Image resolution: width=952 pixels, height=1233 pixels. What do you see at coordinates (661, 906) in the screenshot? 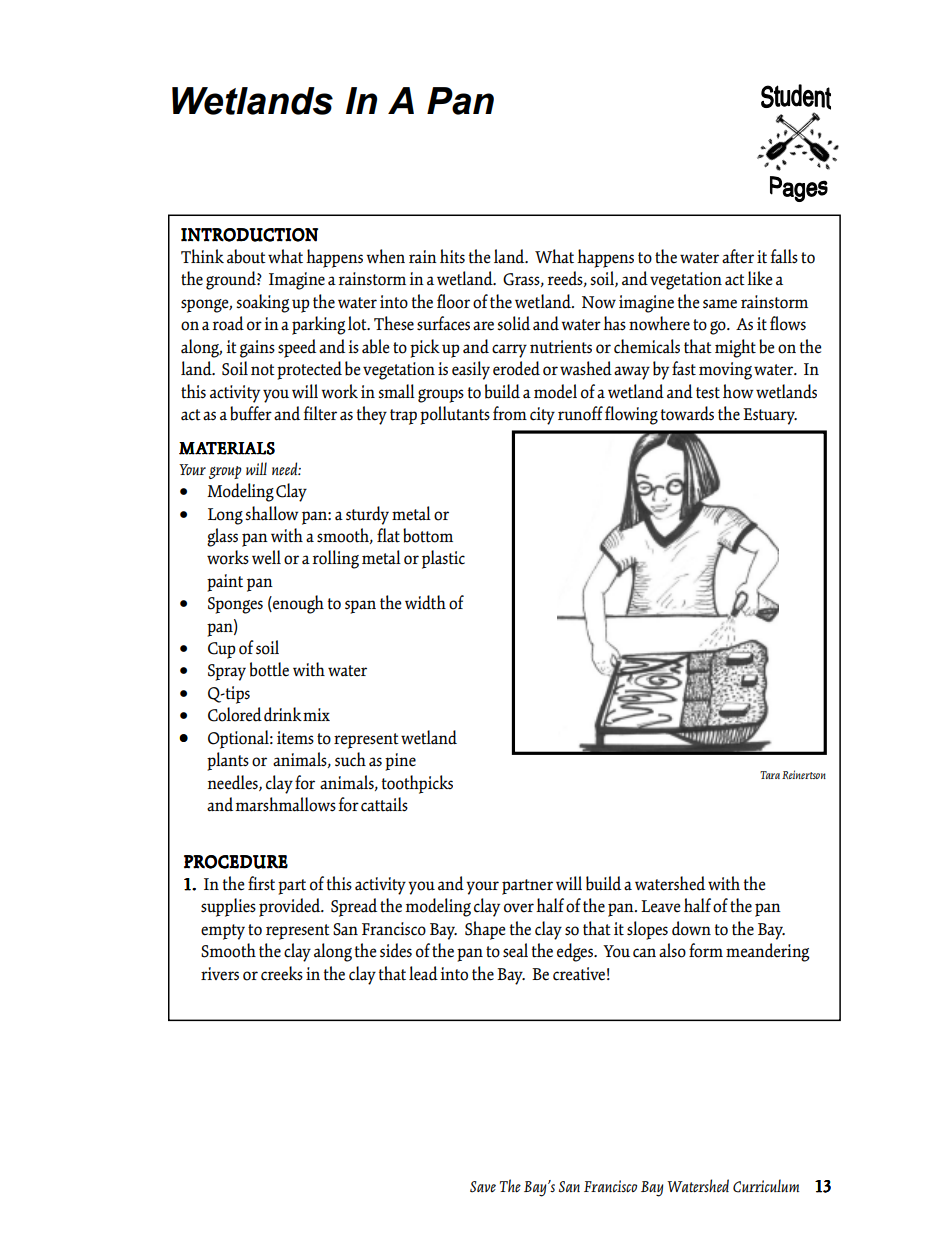
I see `Leave` at bounding box center [661, 906].
